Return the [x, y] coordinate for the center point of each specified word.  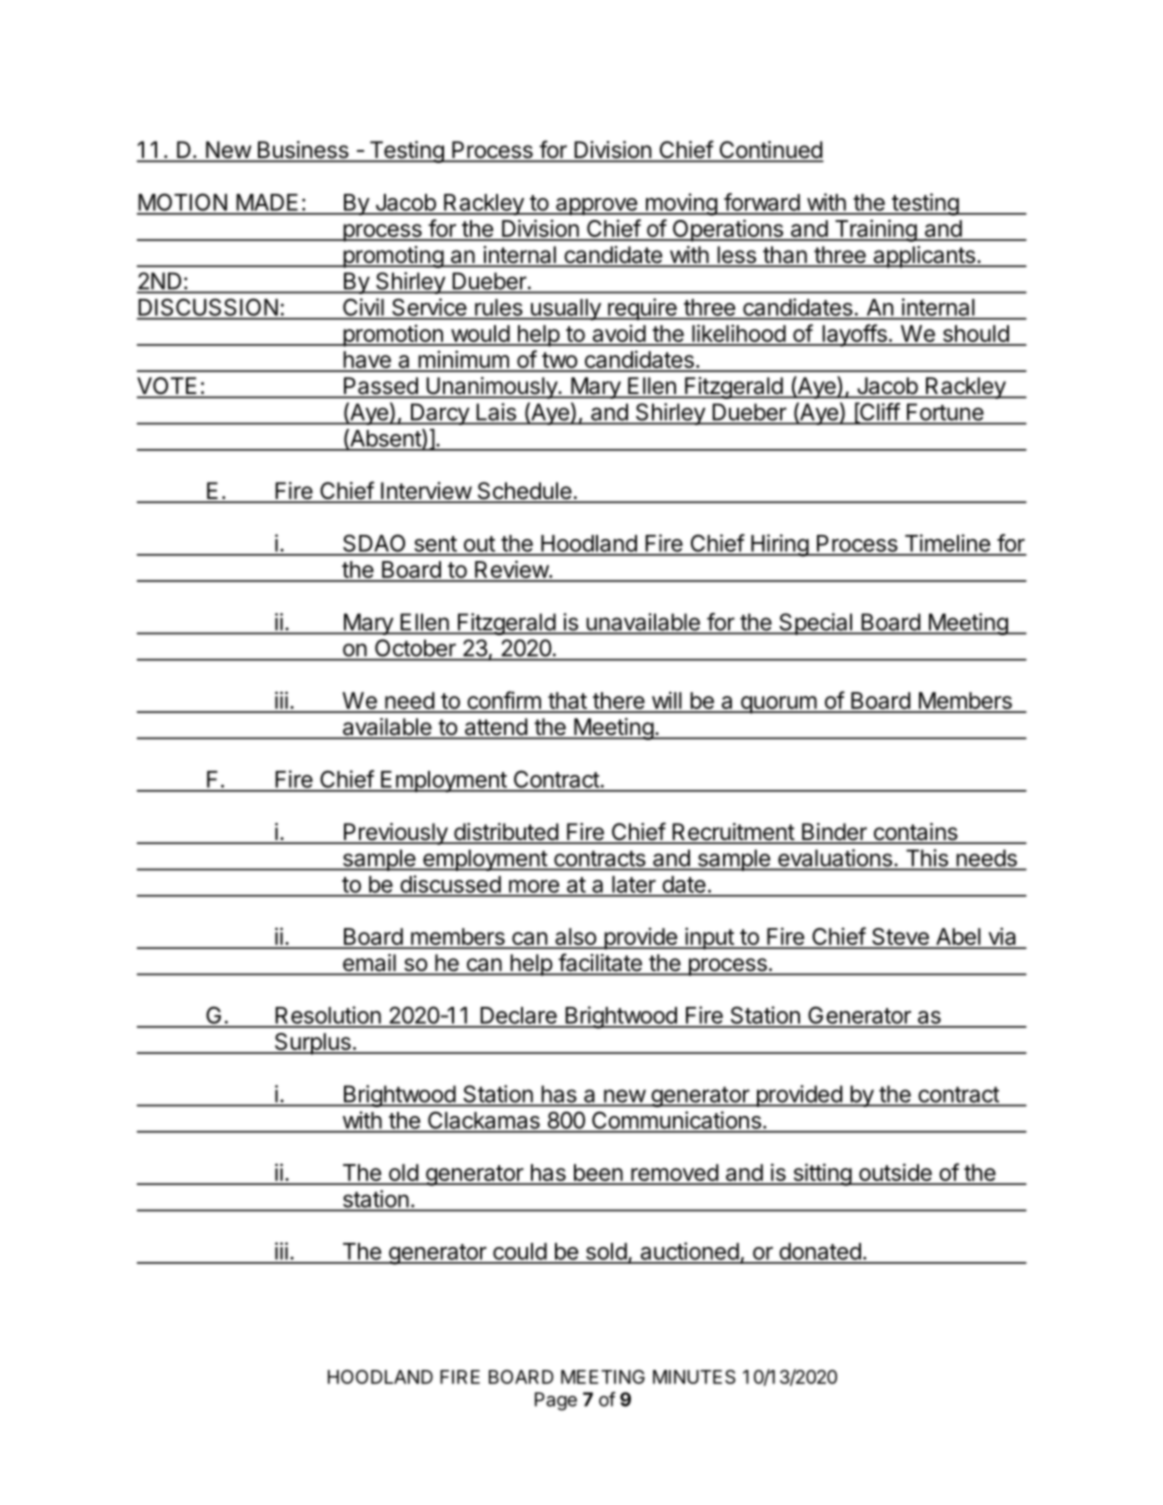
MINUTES [694, 1377]
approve [596, 206]
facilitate [600, 963]
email [369, 964]
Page [556, 1401]
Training [875, 230]
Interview [426, 492]
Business [302, 151]
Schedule [524, 492]
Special [815, 624]
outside [895, 1173]
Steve [900, 938]
